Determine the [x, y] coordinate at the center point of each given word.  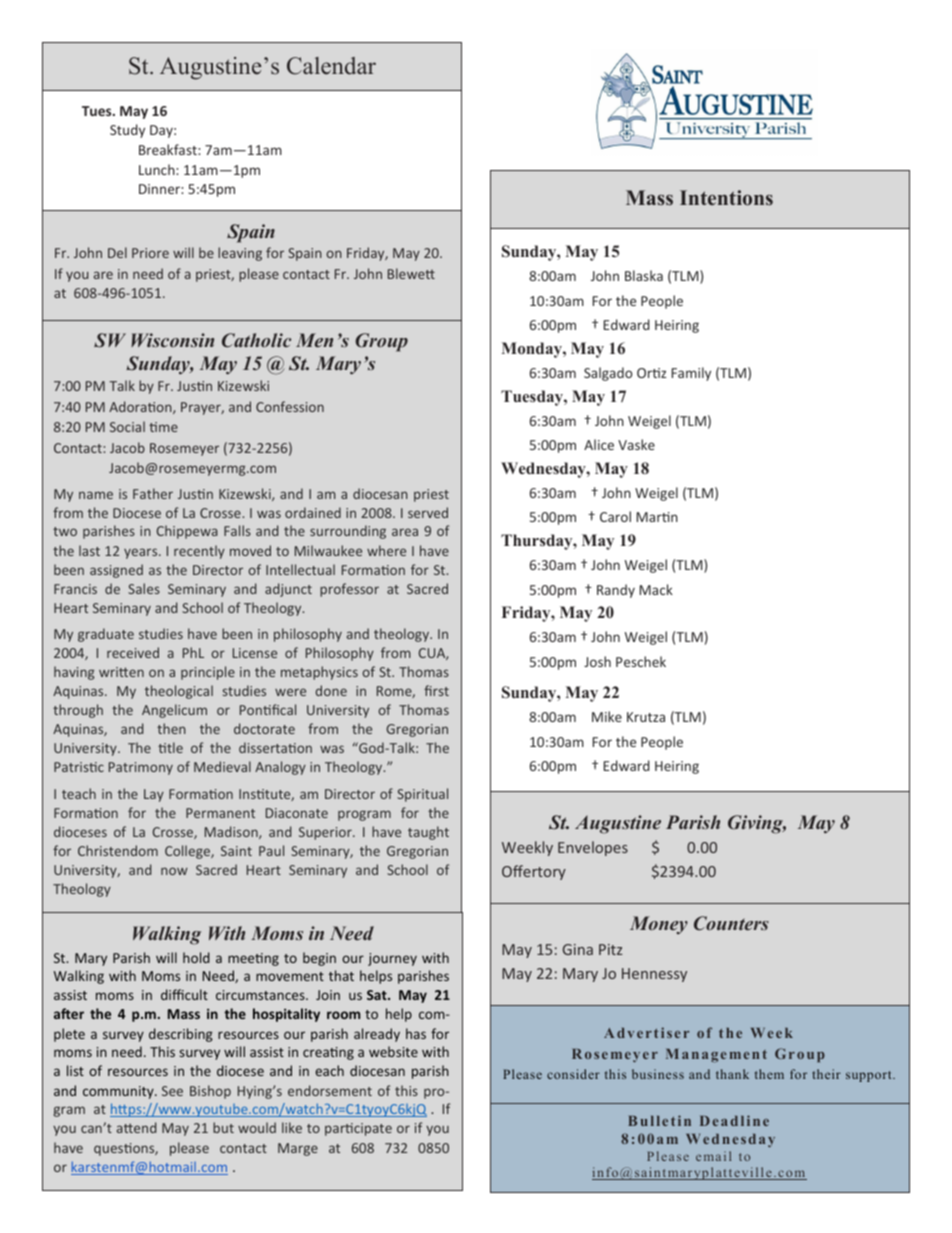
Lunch [158, 169]
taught [428, 833]
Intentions [726, 198]
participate [358, 1129]
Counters [731, 923]
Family [691, 374]
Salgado [608, 374]
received [133, 652]
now [174, 871]
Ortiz [651, 373]
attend [136, 1127]
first [436, 690]
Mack [656, 589]
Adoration [141, 407]
